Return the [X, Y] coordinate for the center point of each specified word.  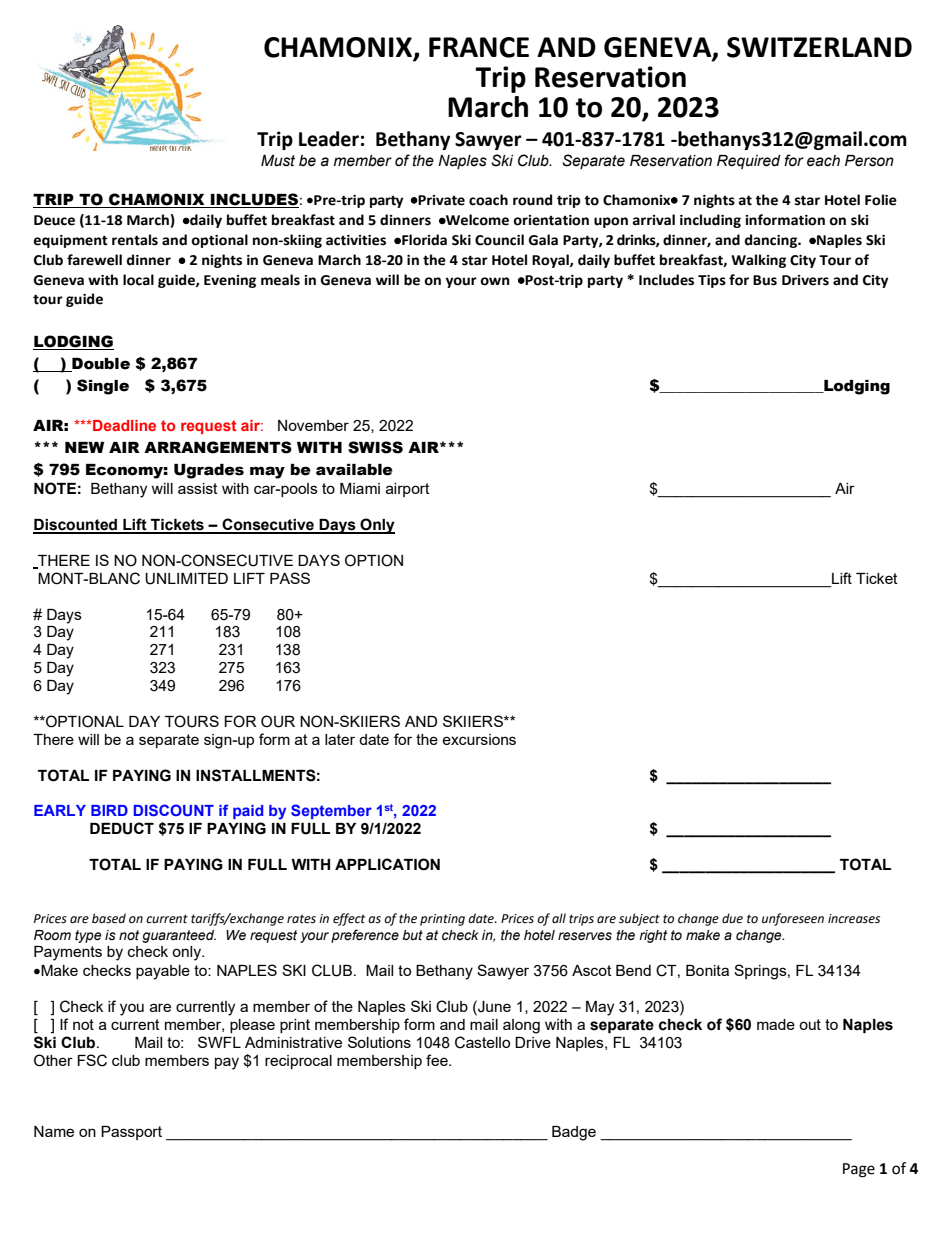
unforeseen [793, 919]
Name [54, 1131]
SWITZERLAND [819, 47]
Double [100, 365]
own [495, 281]
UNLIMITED [186, 579]
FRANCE [479, 47]
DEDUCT [122, 828]
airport [408, 490]
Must [278, 161]
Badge [574, 1133]
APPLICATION [387, 864]
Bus [765, 280]
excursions [479, 739]
